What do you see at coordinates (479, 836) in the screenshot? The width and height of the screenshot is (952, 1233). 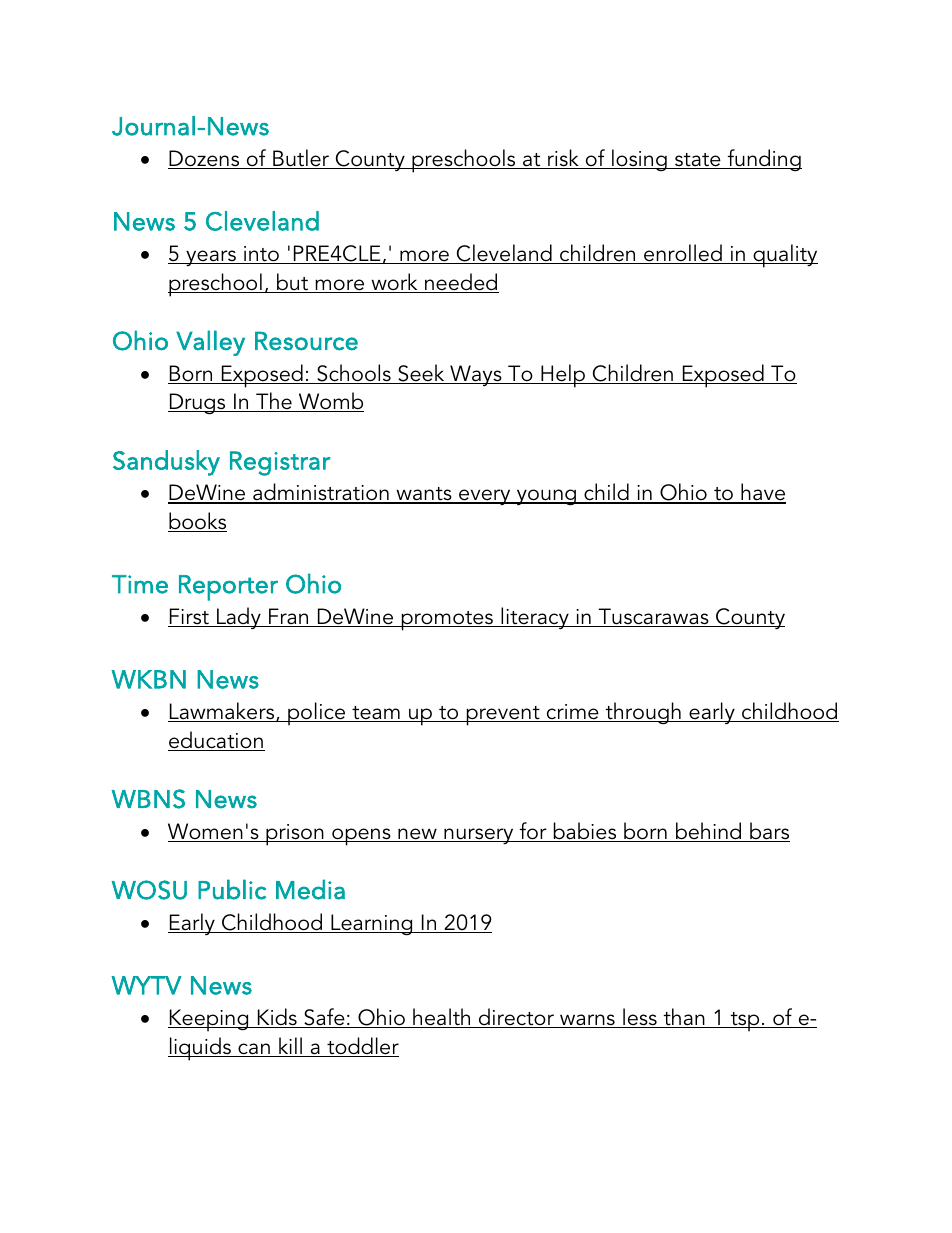 I see `nursery` at bounding box center [479, 836].
